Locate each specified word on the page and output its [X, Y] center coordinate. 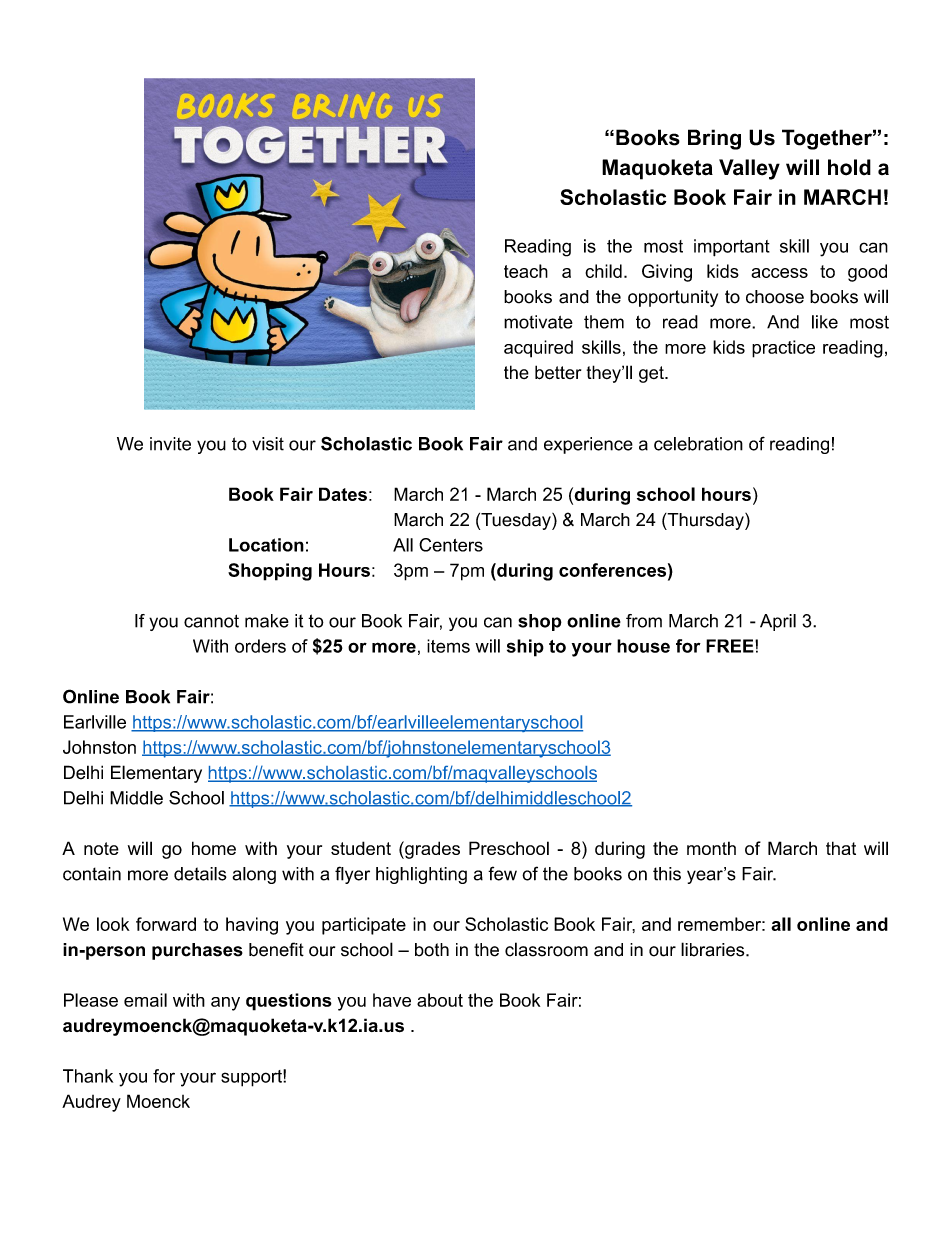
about [440, 1000]
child [603, 271]
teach [526, 271]
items [448, 646]
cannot [211, 621]
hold [849, 167]
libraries [714, 949]
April [778, 622]
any [225, 1004]
